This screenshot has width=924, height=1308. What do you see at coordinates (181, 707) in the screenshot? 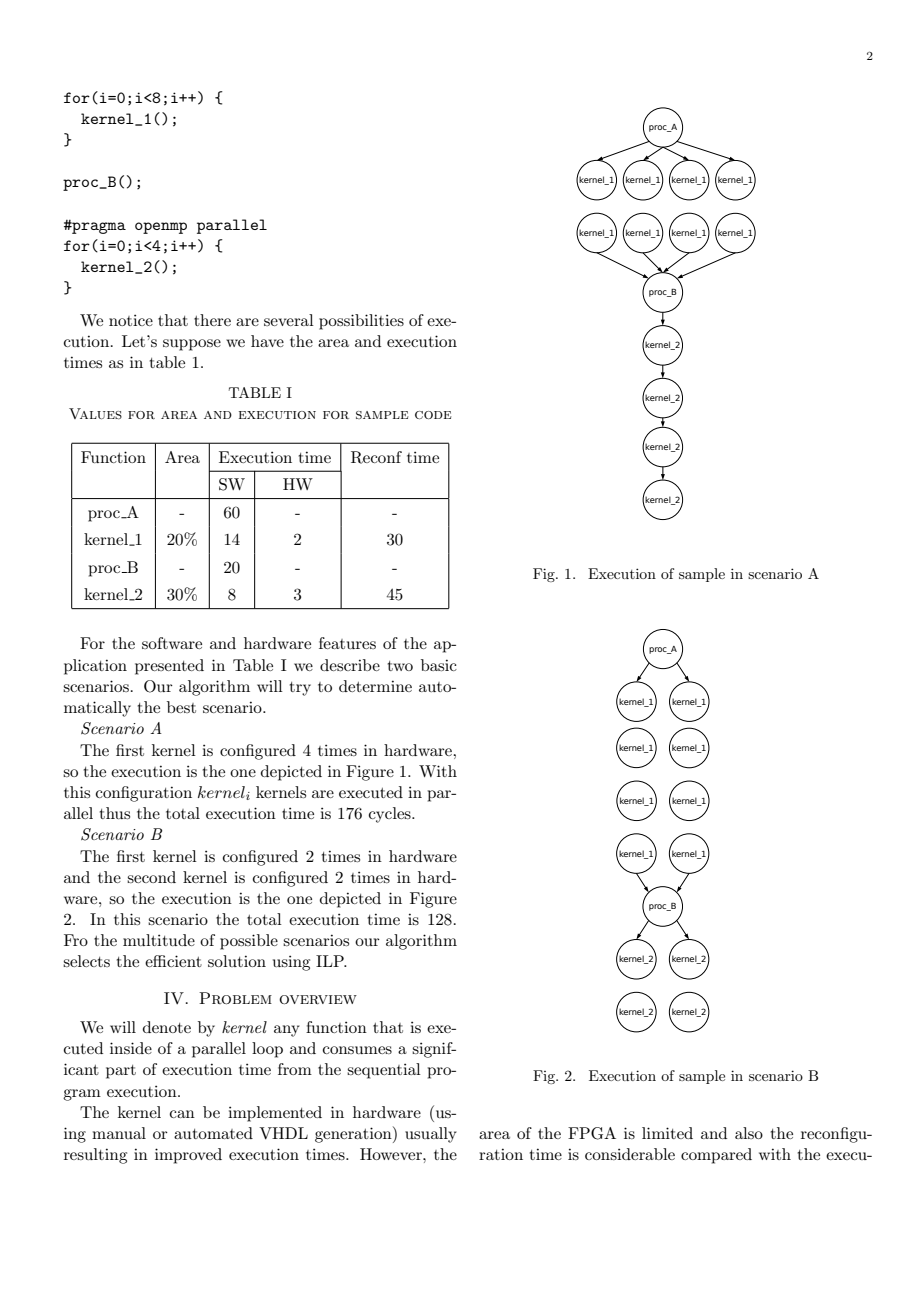
I see `best` at bounding box center [181, 707].
